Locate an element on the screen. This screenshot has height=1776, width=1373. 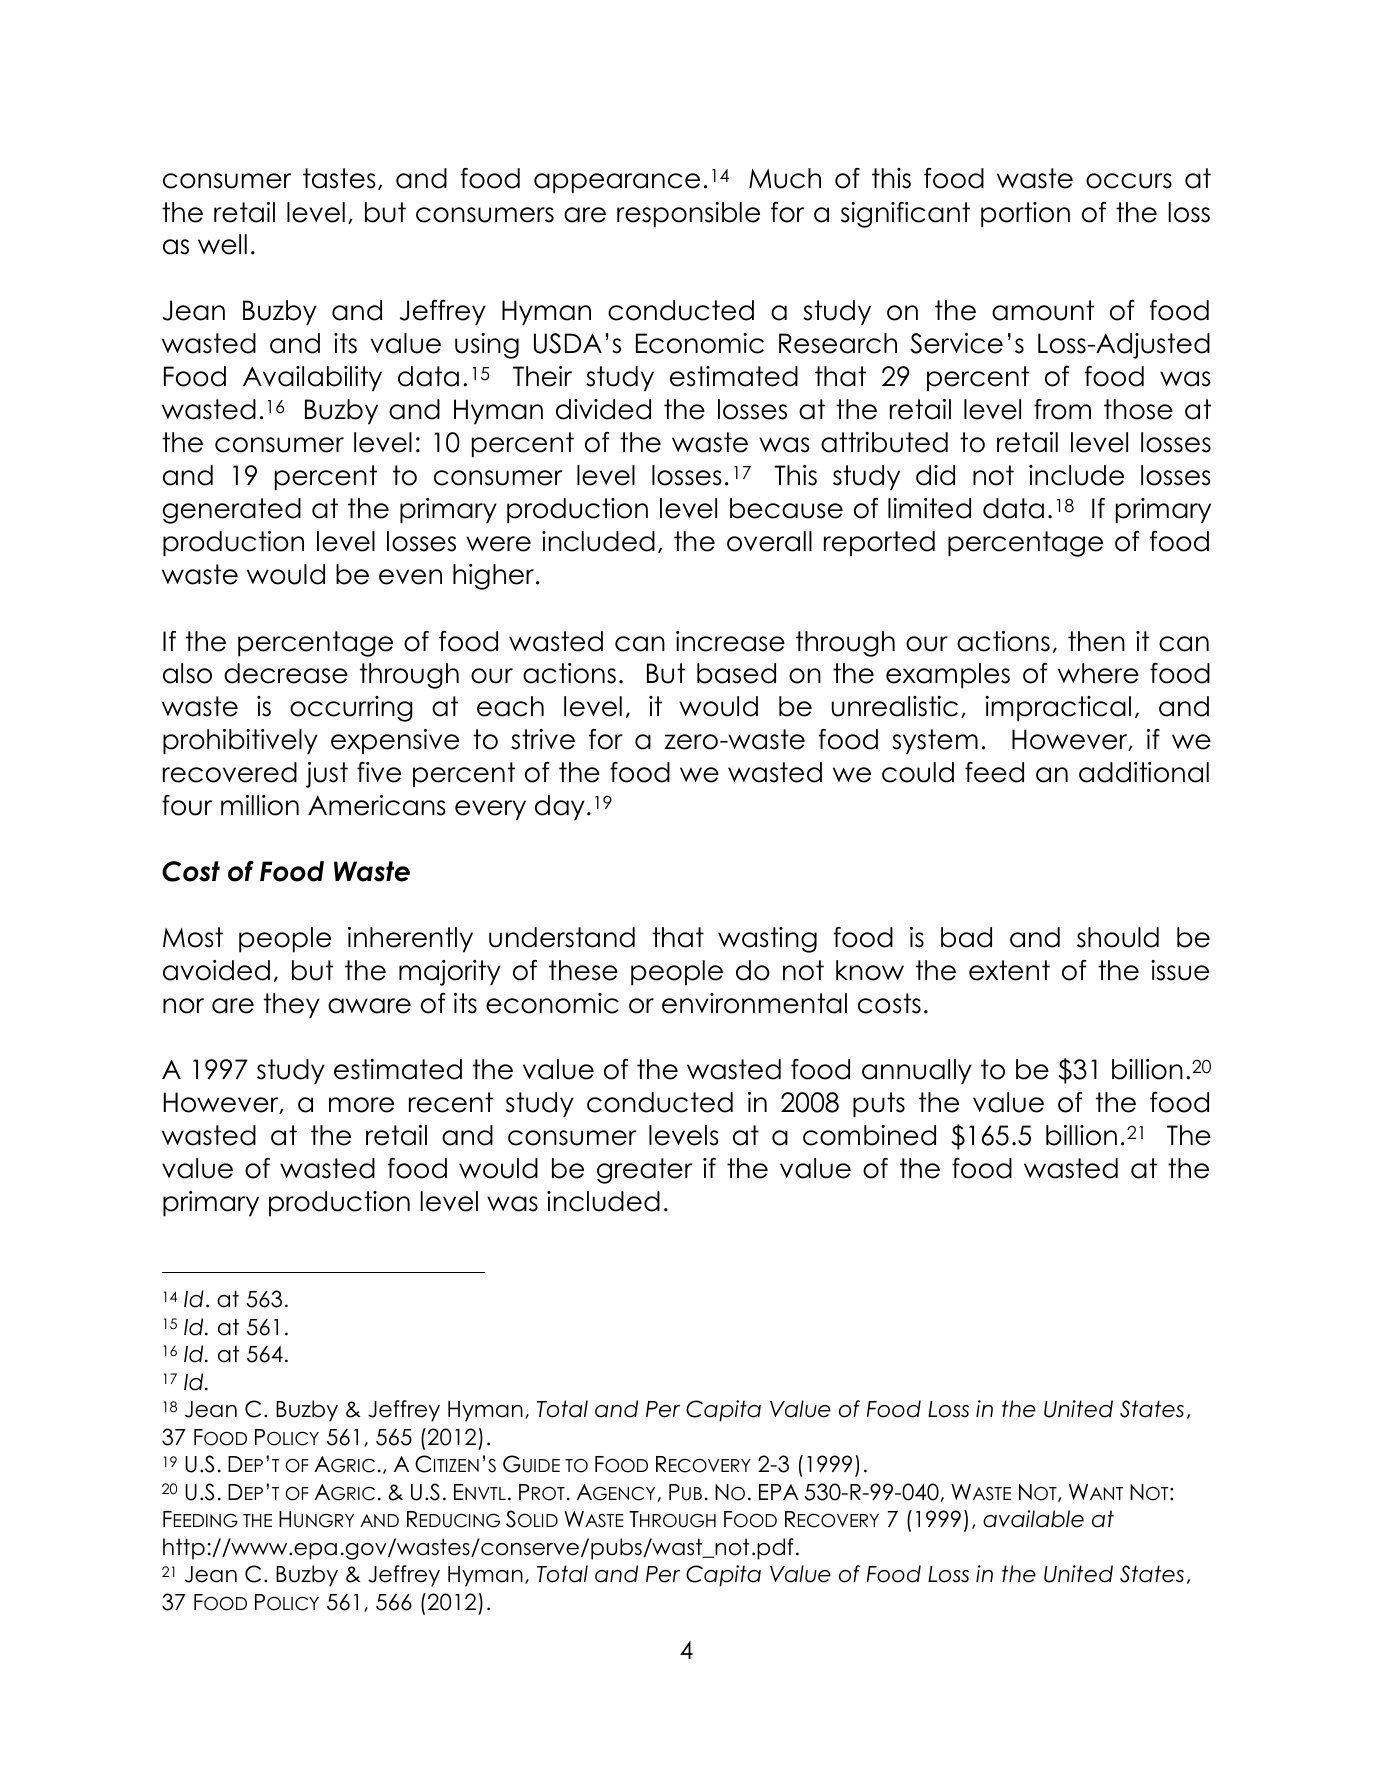
additional is located at coordinates (1144, 772).
